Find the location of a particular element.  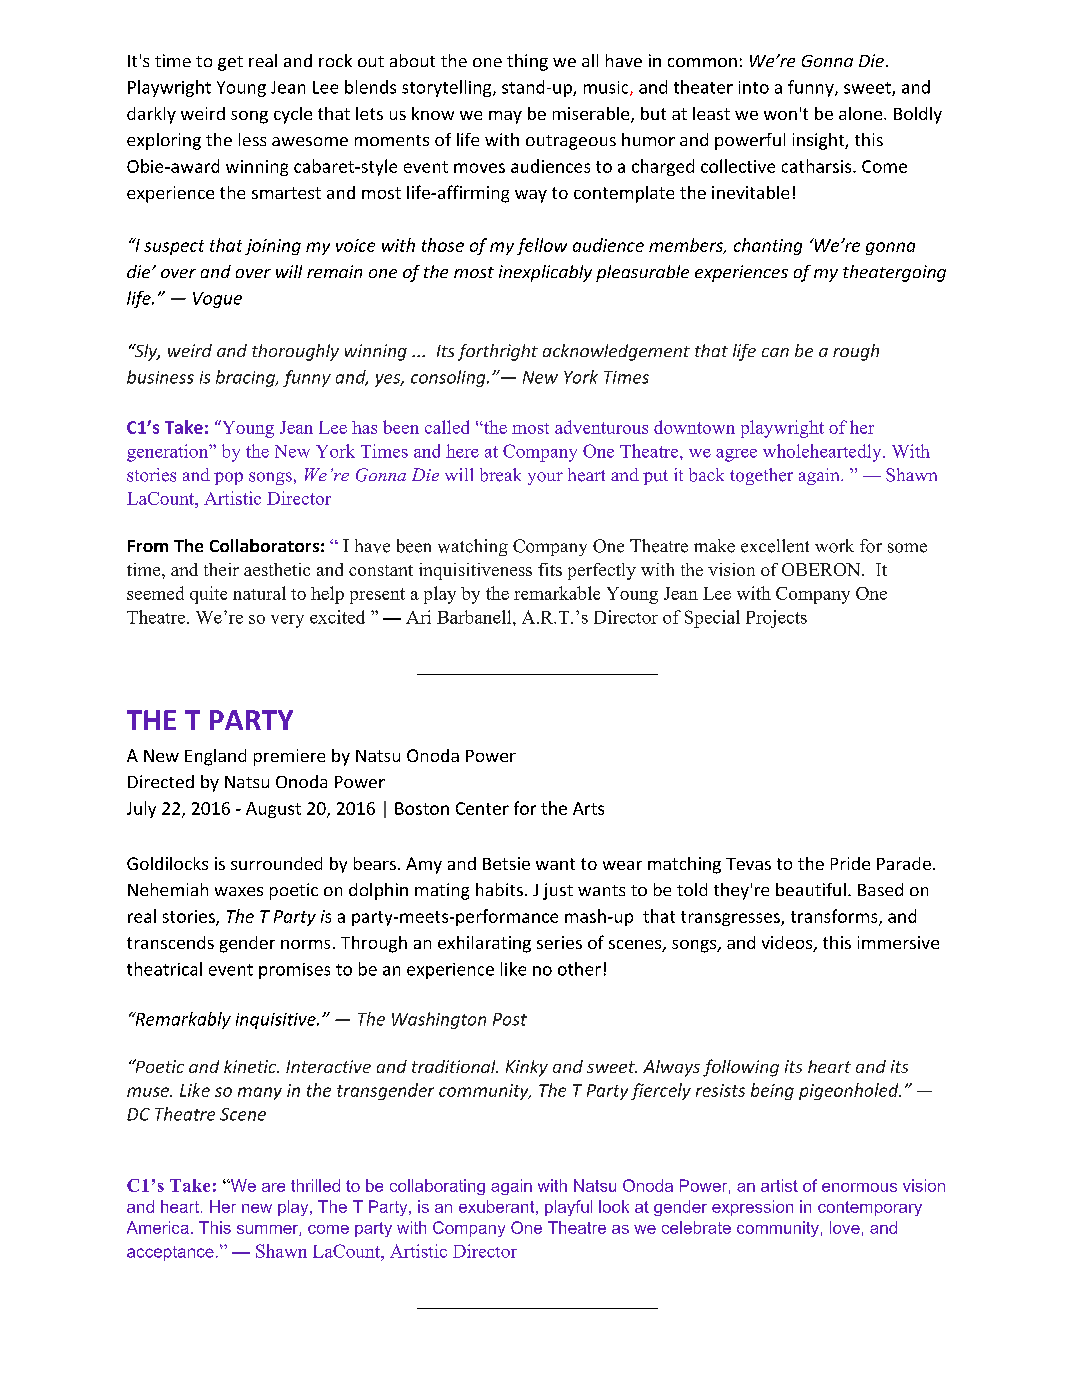

alone is located at coordinates (862, 113).
